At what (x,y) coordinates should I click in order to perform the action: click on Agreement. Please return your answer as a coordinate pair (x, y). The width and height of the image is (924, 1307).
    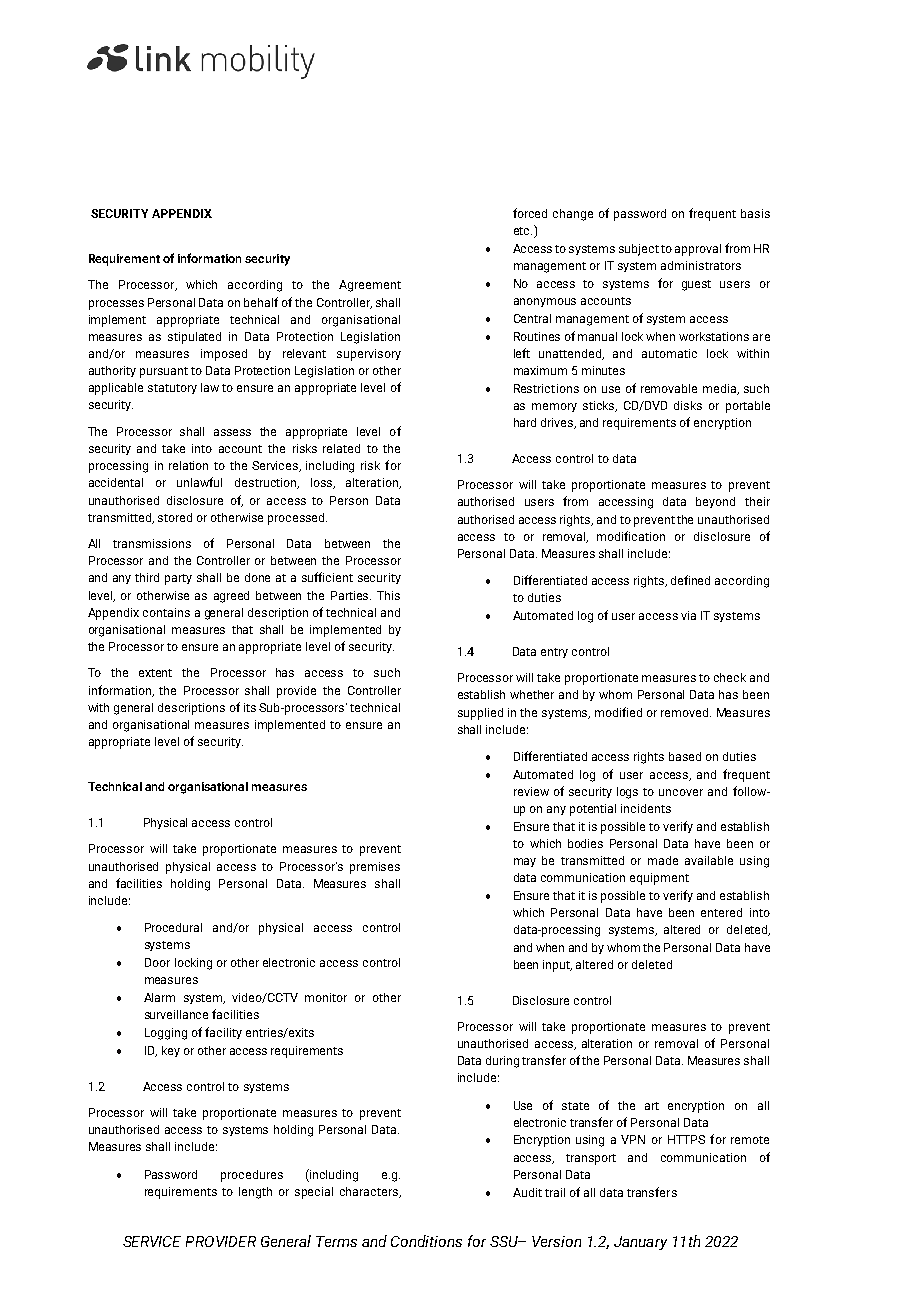
    Looking at the image, I should click on (370, 286).
